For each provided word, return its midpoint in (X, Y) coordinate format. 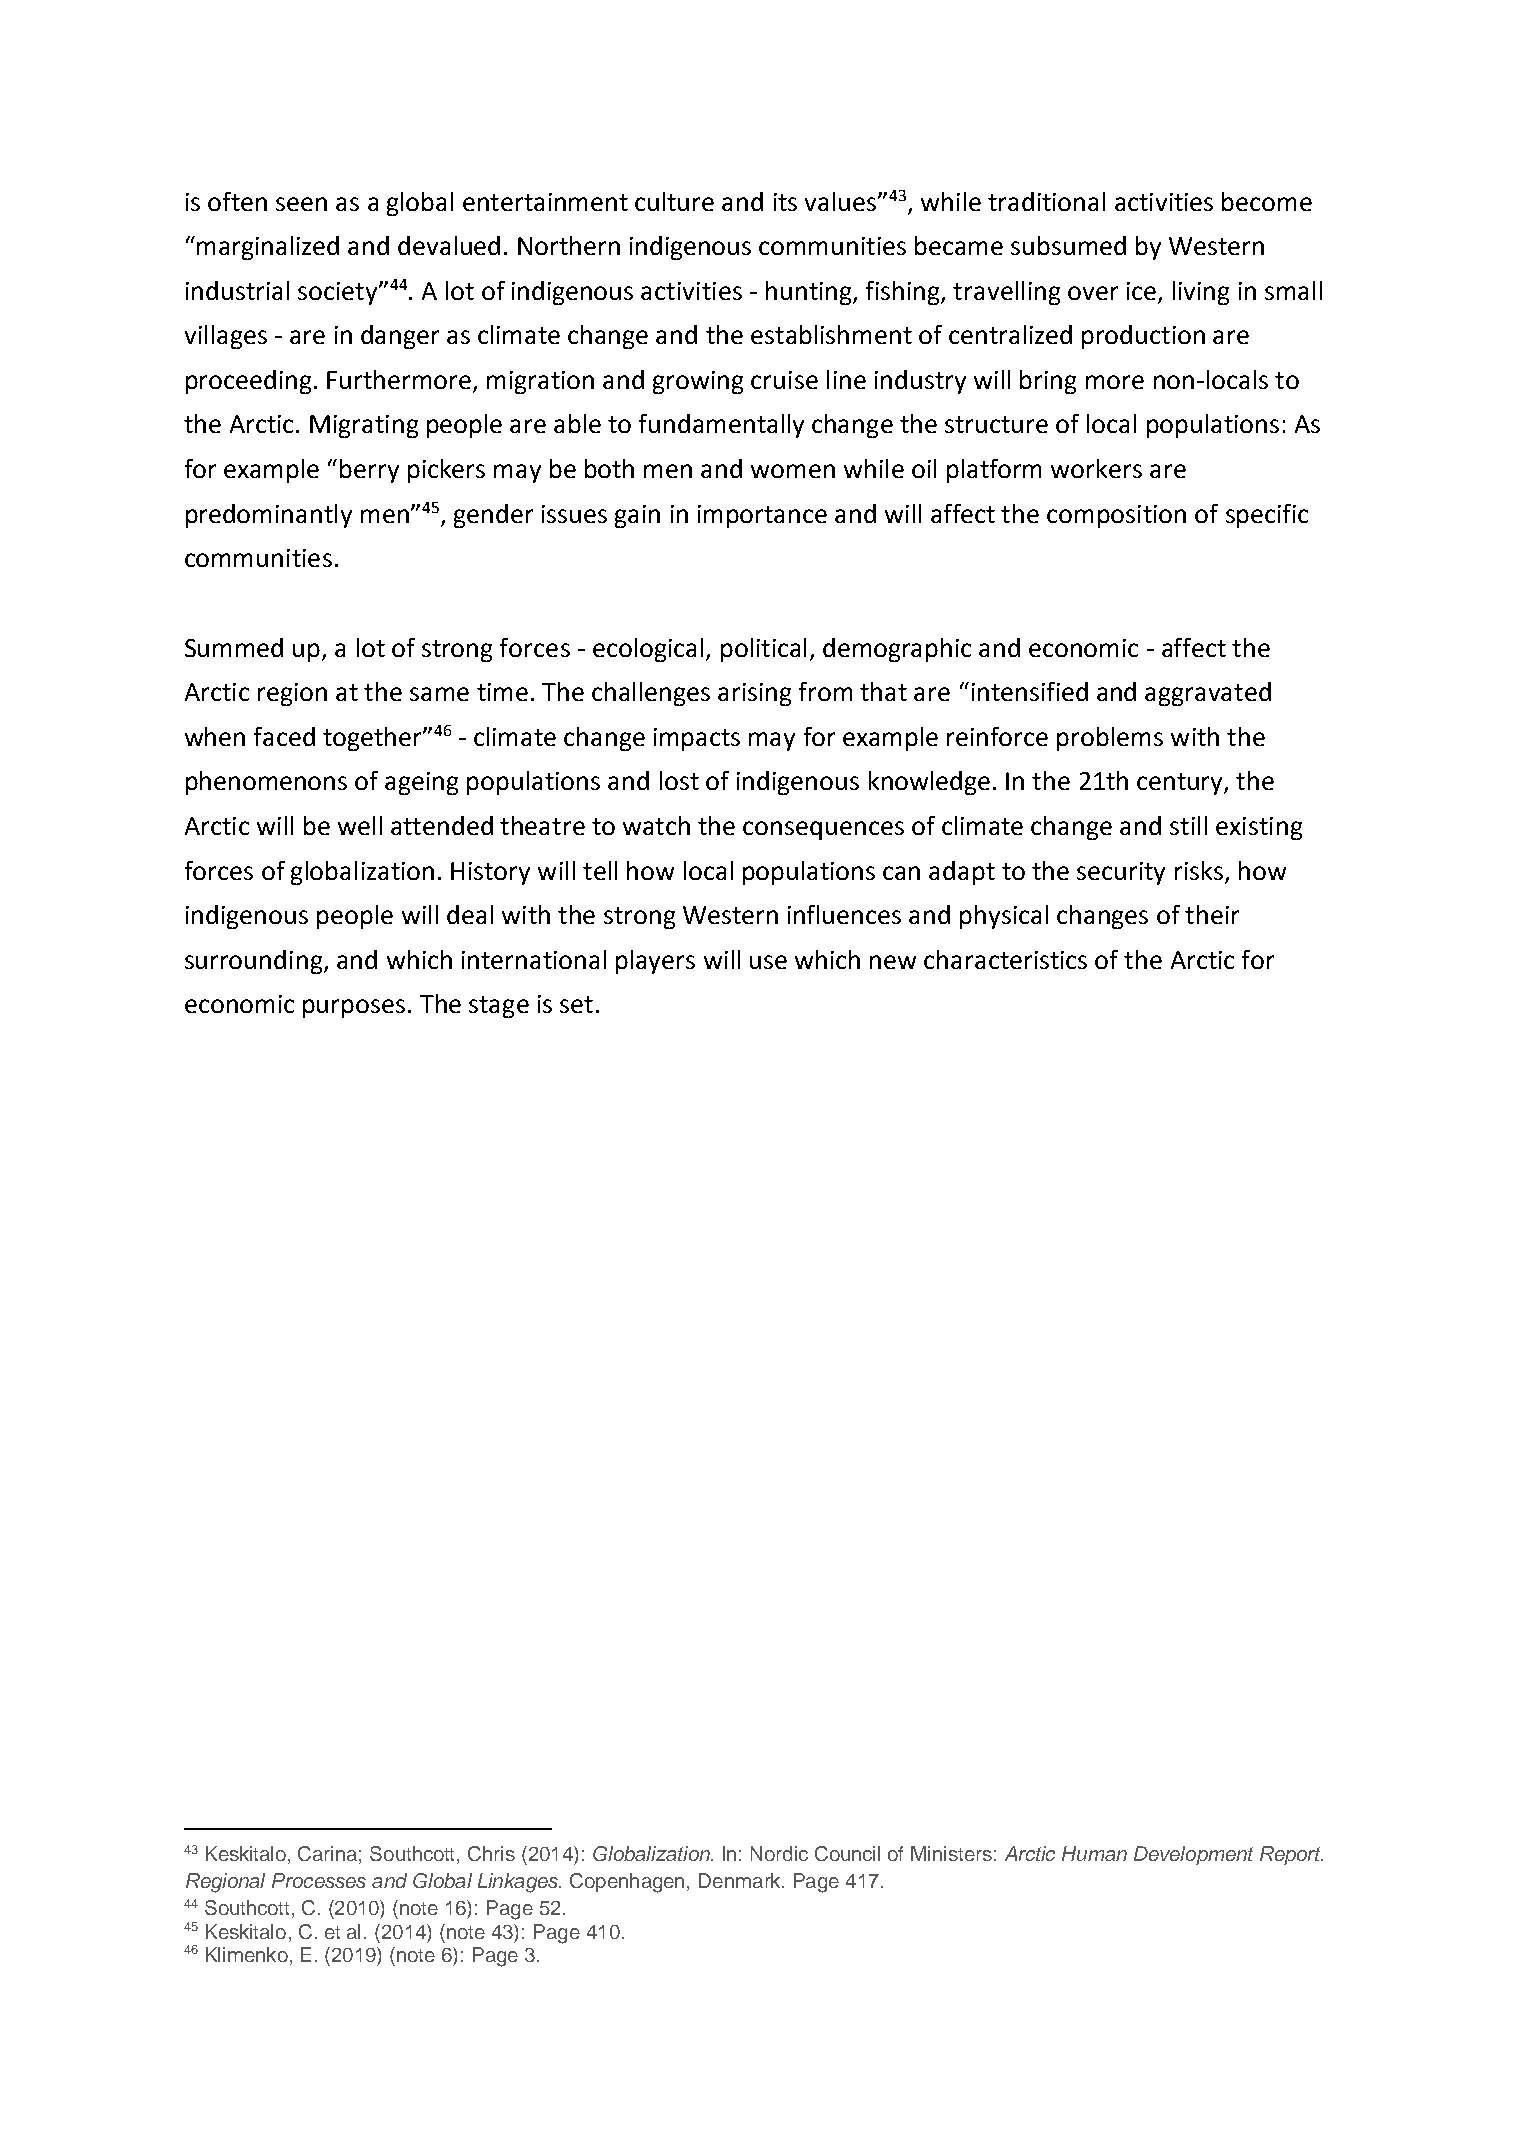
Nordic (779, 1853)
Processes (319, 1880)
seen (301, 204)
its (785, 202)
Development (1193, 1855)
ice (1141, 291)
